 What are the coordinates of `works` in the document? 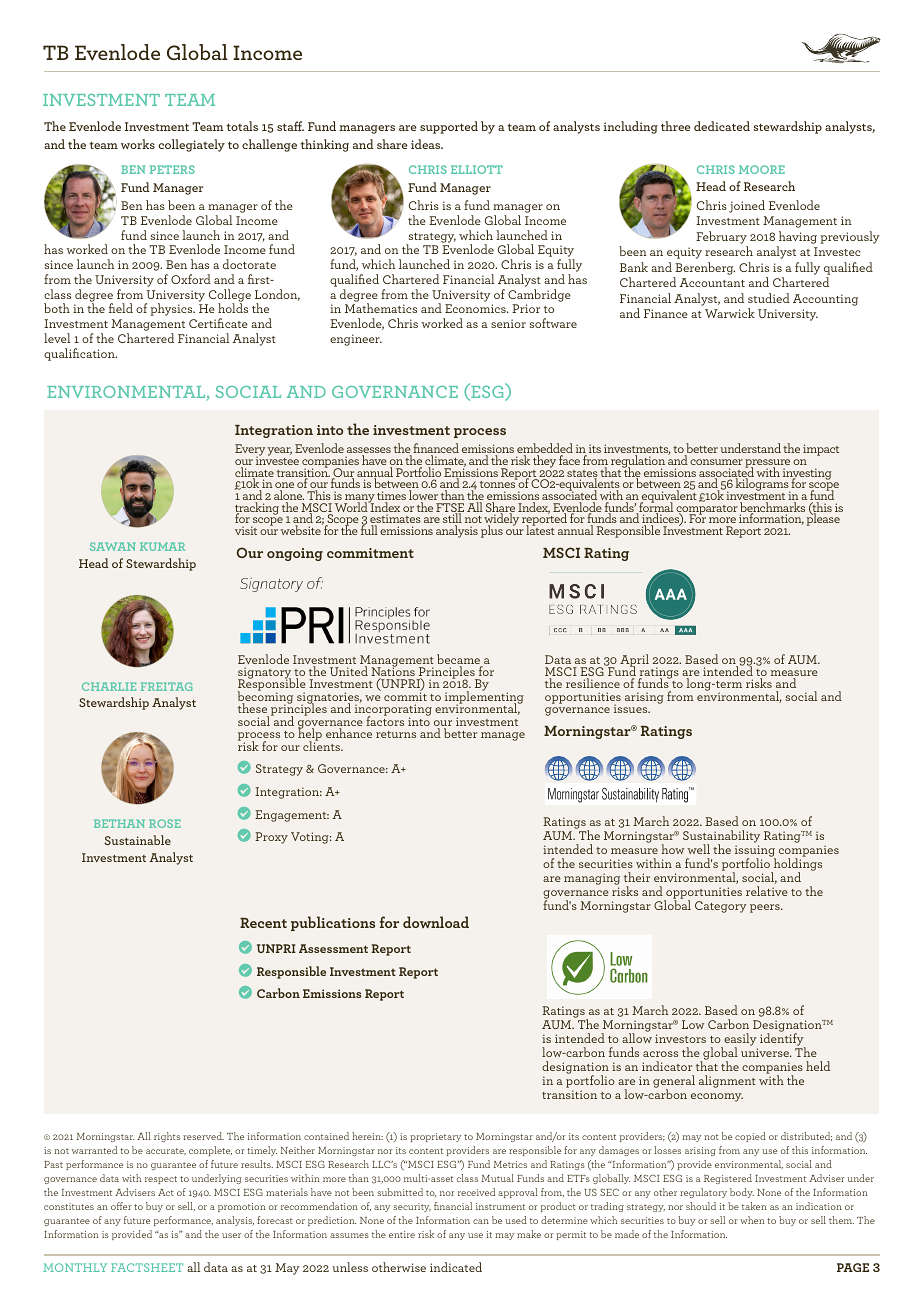 It's located at (138, 144).
